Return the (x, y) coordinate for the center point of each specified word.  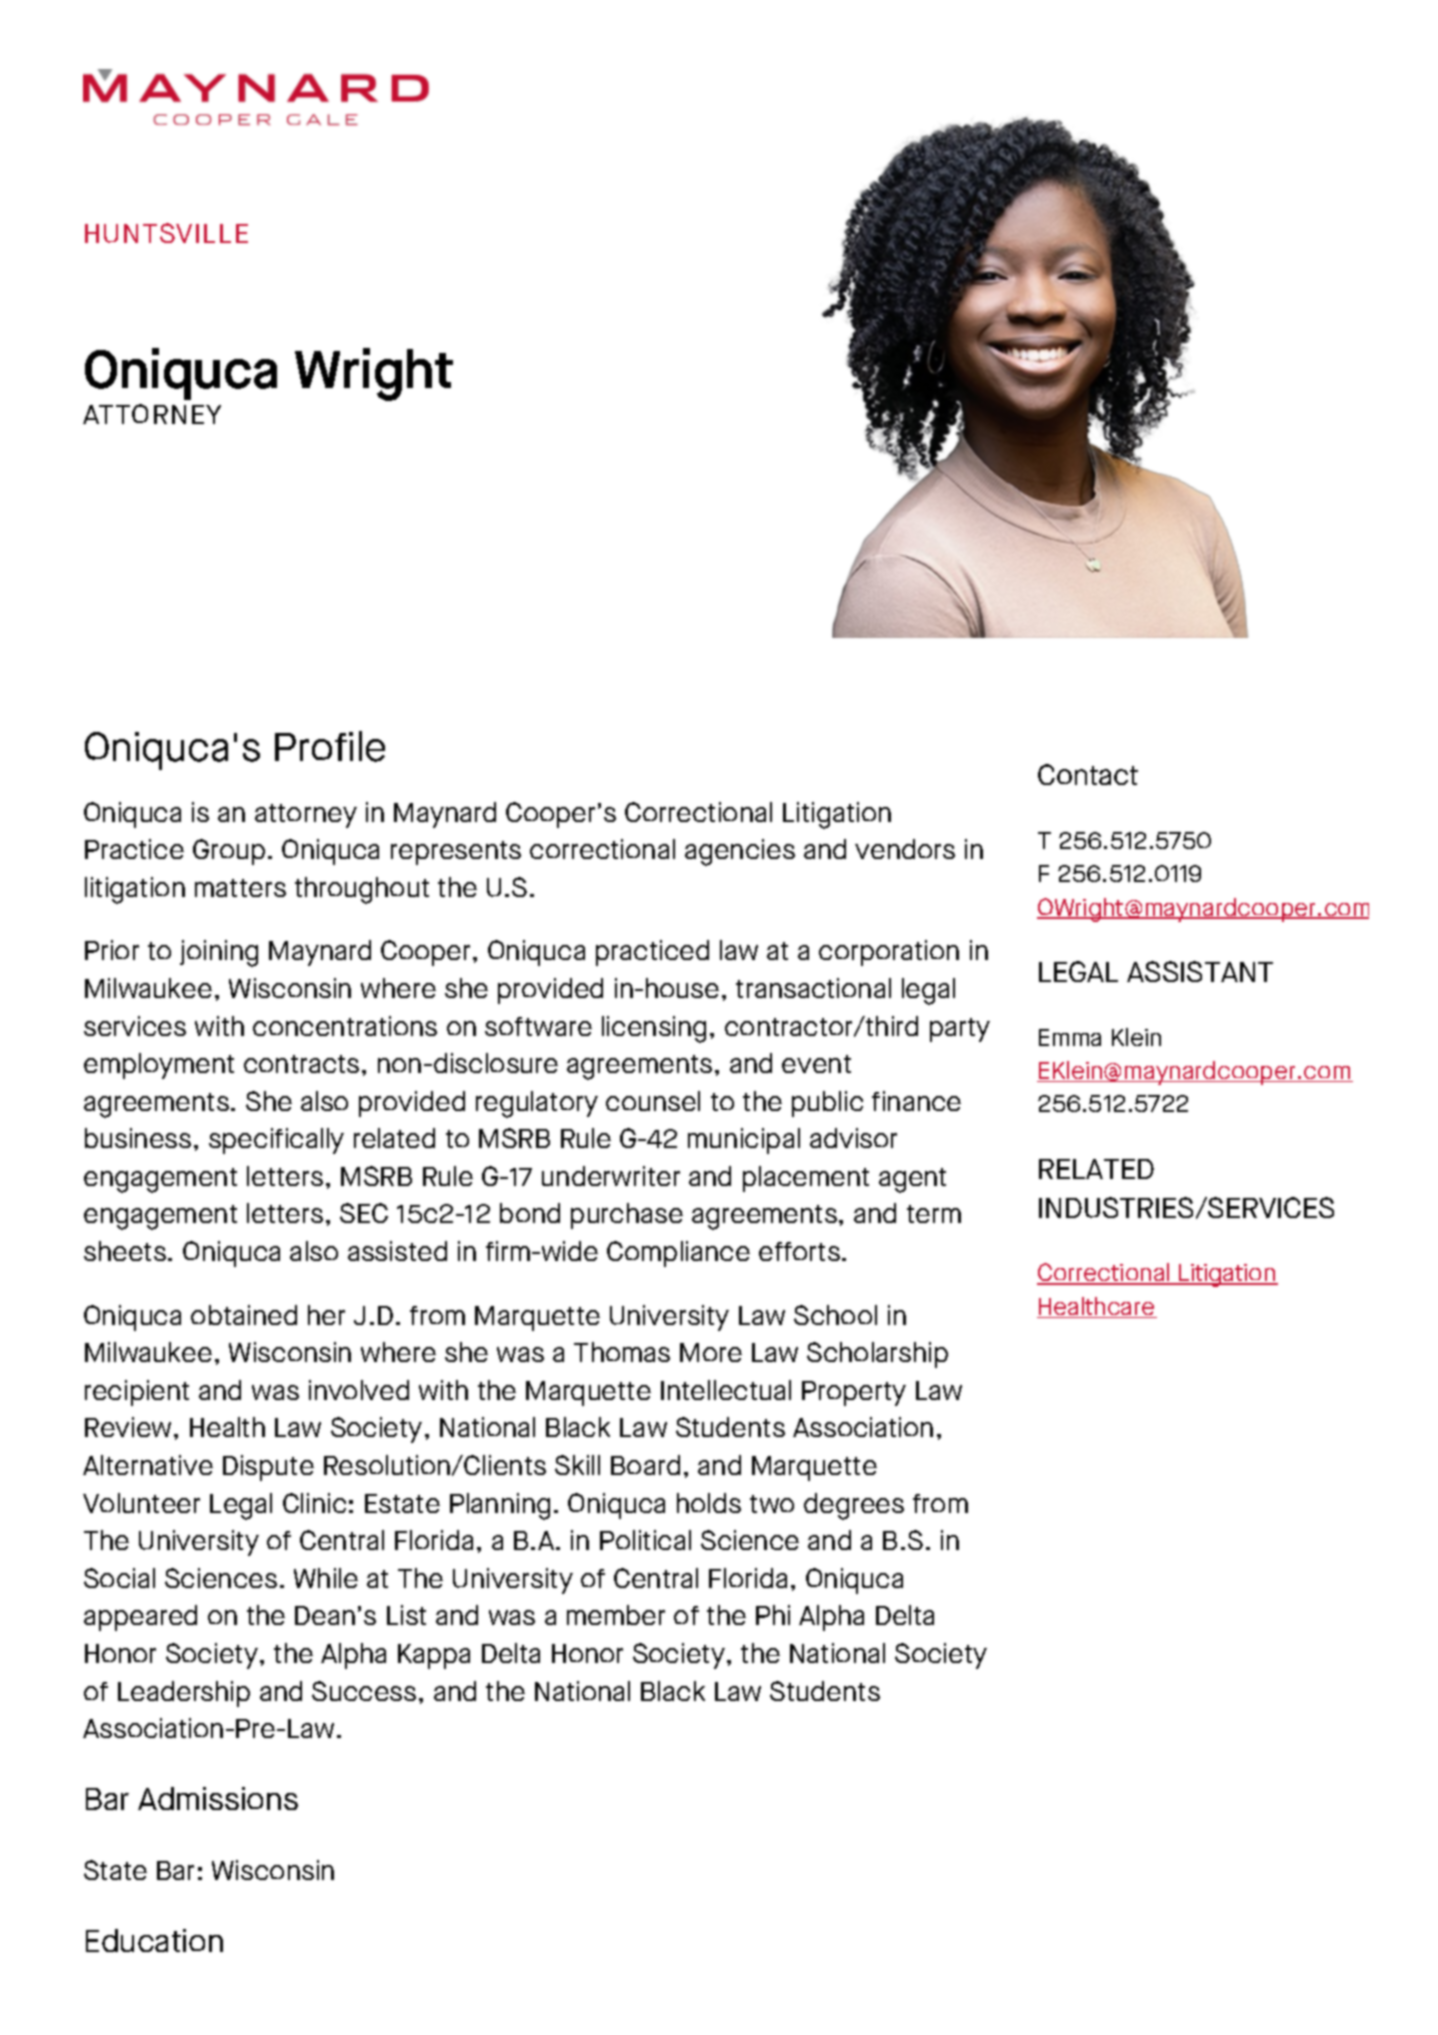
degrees (854, 1506)
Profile (330, 746)
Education (154, 1940)
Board (645, 1465)
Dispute (268, 1468)
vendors (905, 849)
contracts (301, 1064)
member (616, 1615)
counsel (653, 1101)
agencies (740, 852)
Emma (1070, 1037)
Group (229, 852)
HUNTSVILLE (166, 233)
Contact (1088, 774)
